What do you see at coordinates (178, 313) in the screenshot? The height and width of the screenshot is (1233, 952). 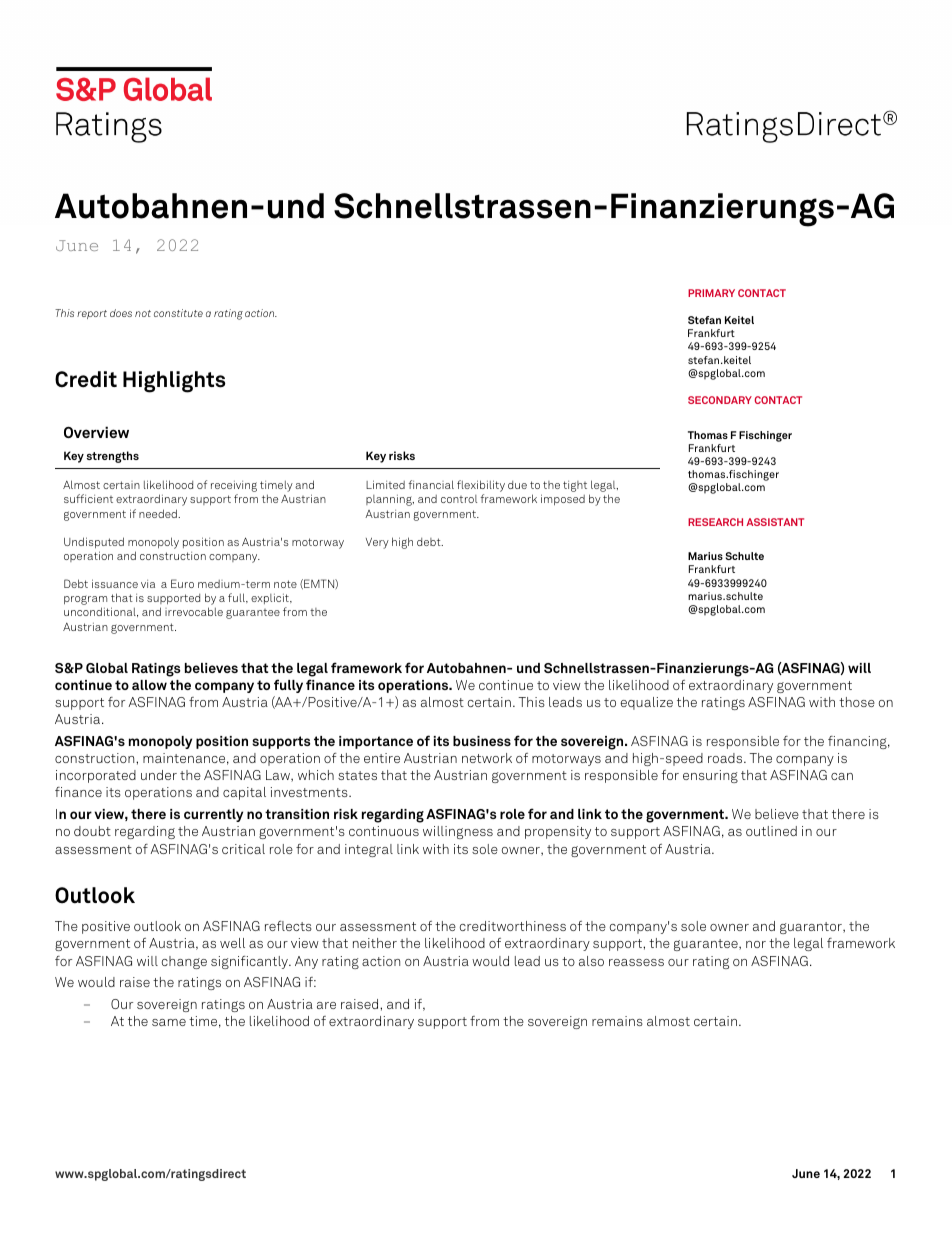 I see `constitute` at bounding box center [178, 313].
